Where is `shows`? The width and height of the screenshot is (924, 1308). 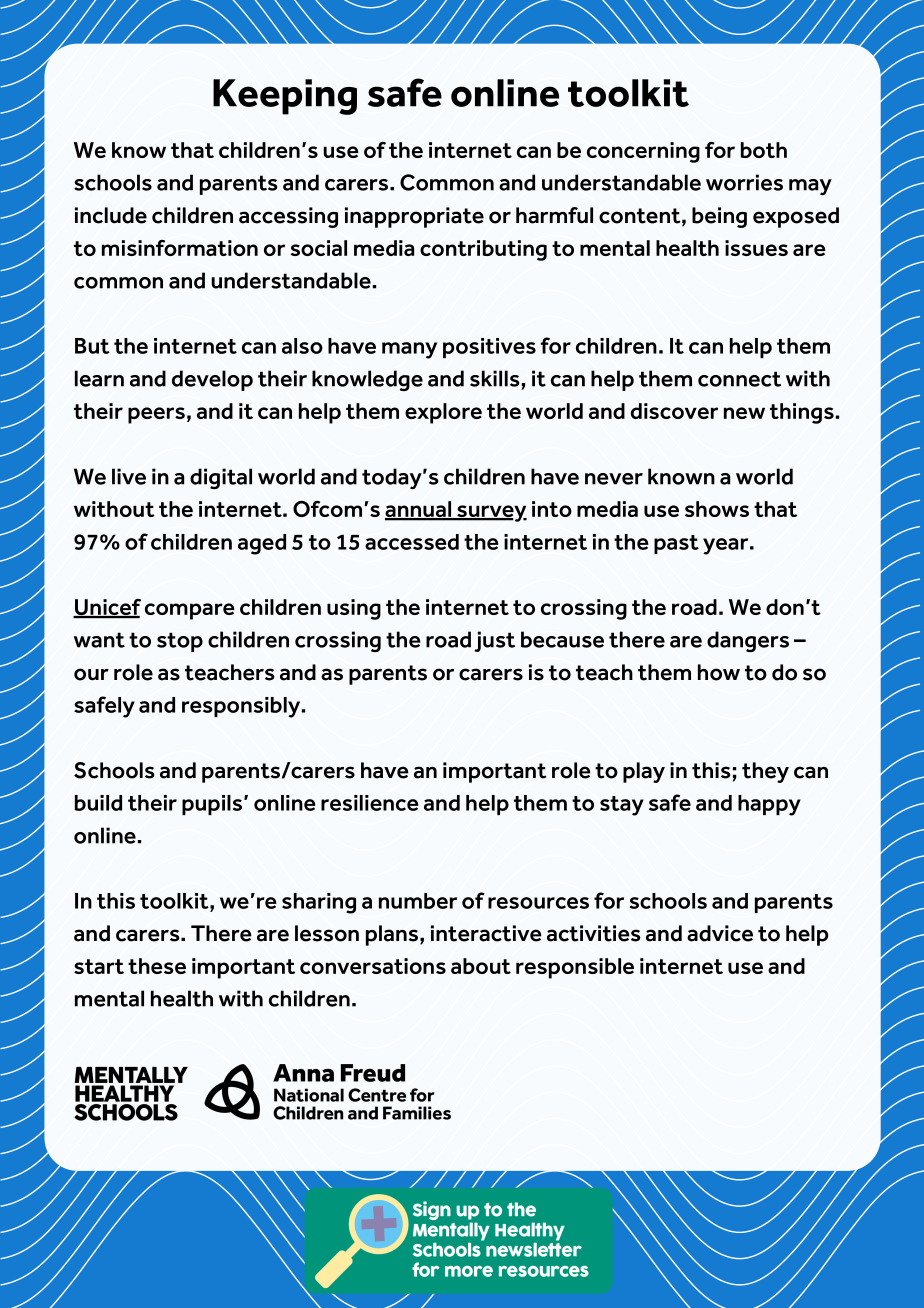 shows is located at coordinates (717, 509).
